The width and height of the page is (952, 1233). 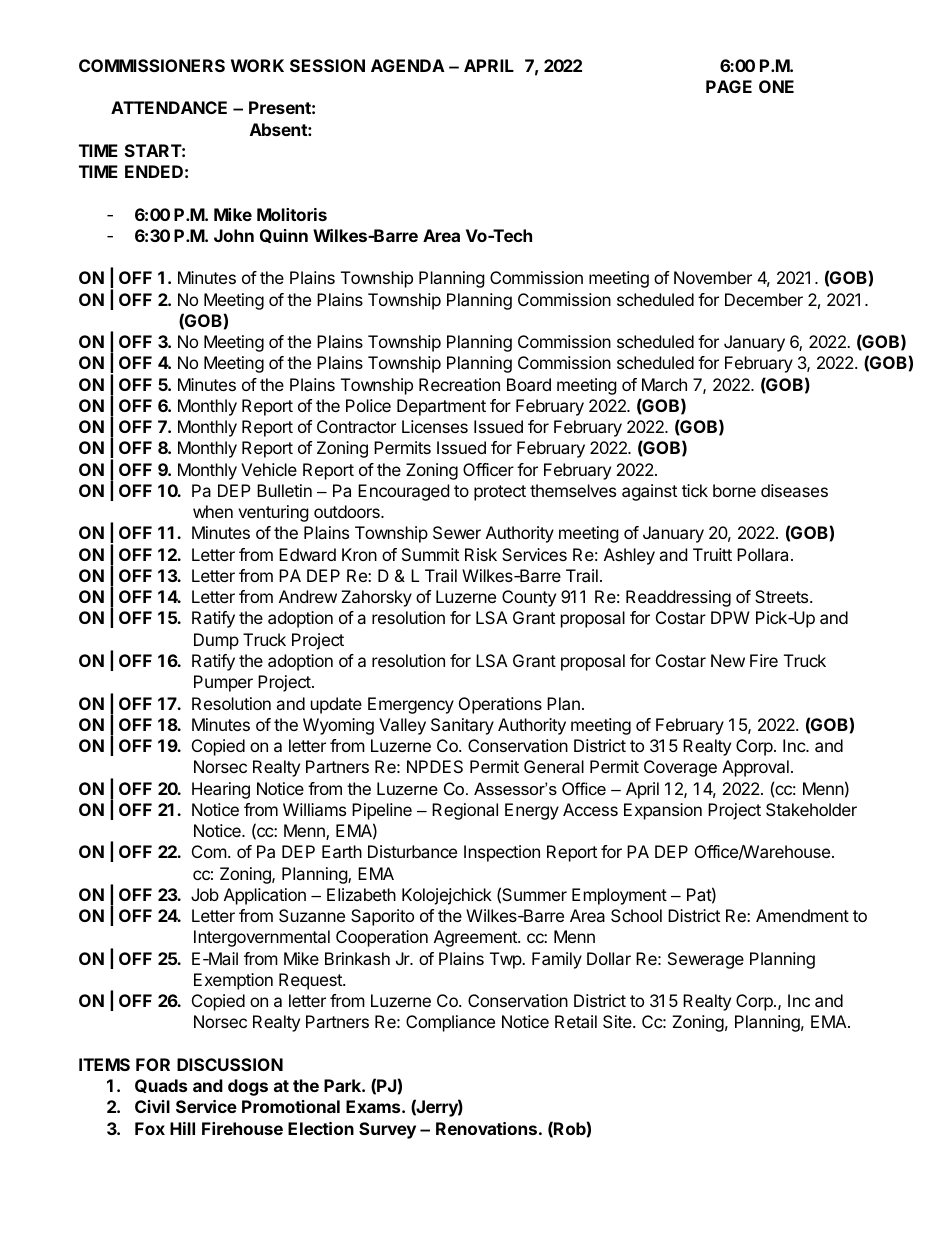 I want to click on Licenses, so click(x=435, y=426).
